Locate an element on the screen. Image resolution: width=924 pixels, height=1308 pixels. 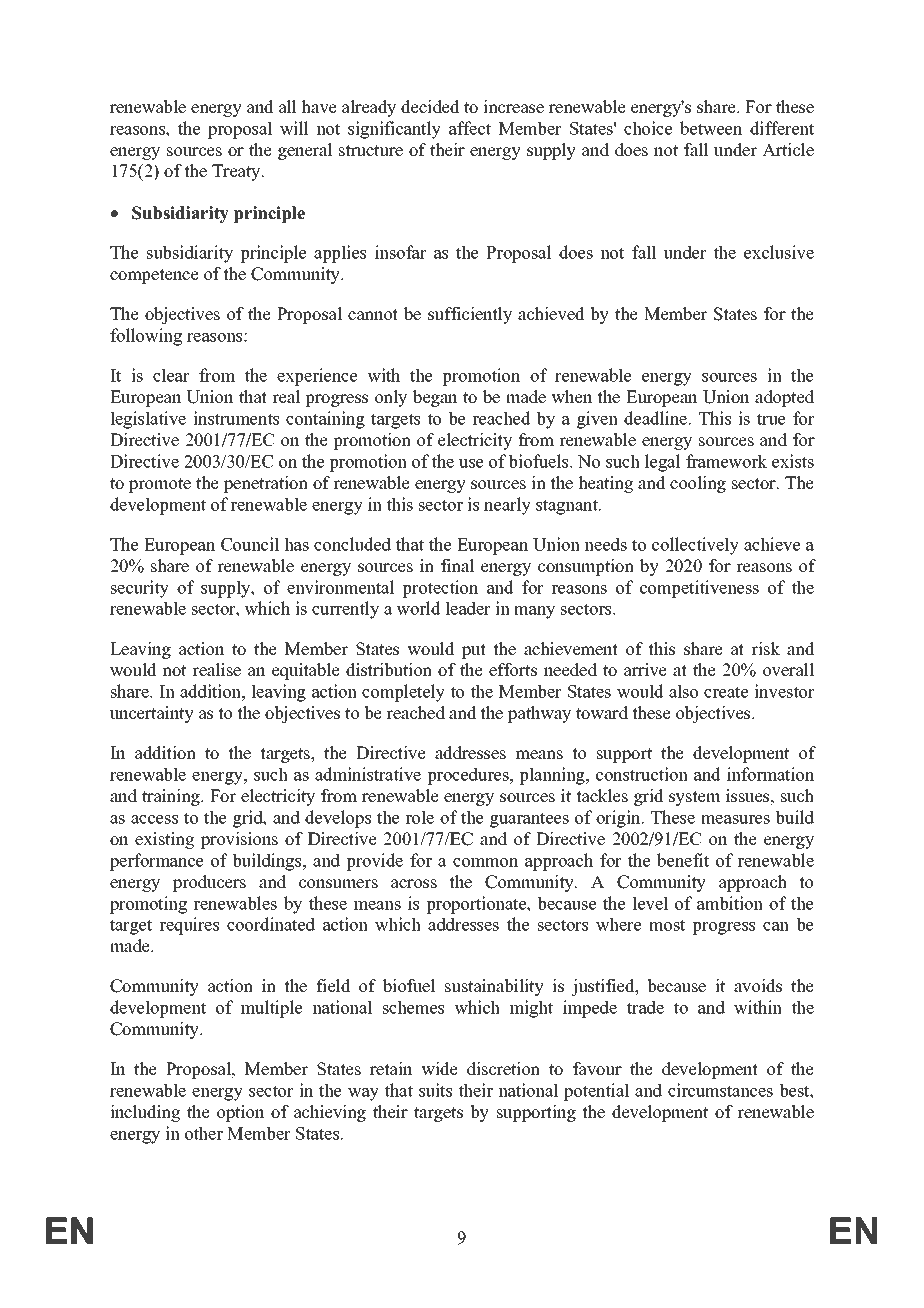
clear is located at coordinates (171, 375).
